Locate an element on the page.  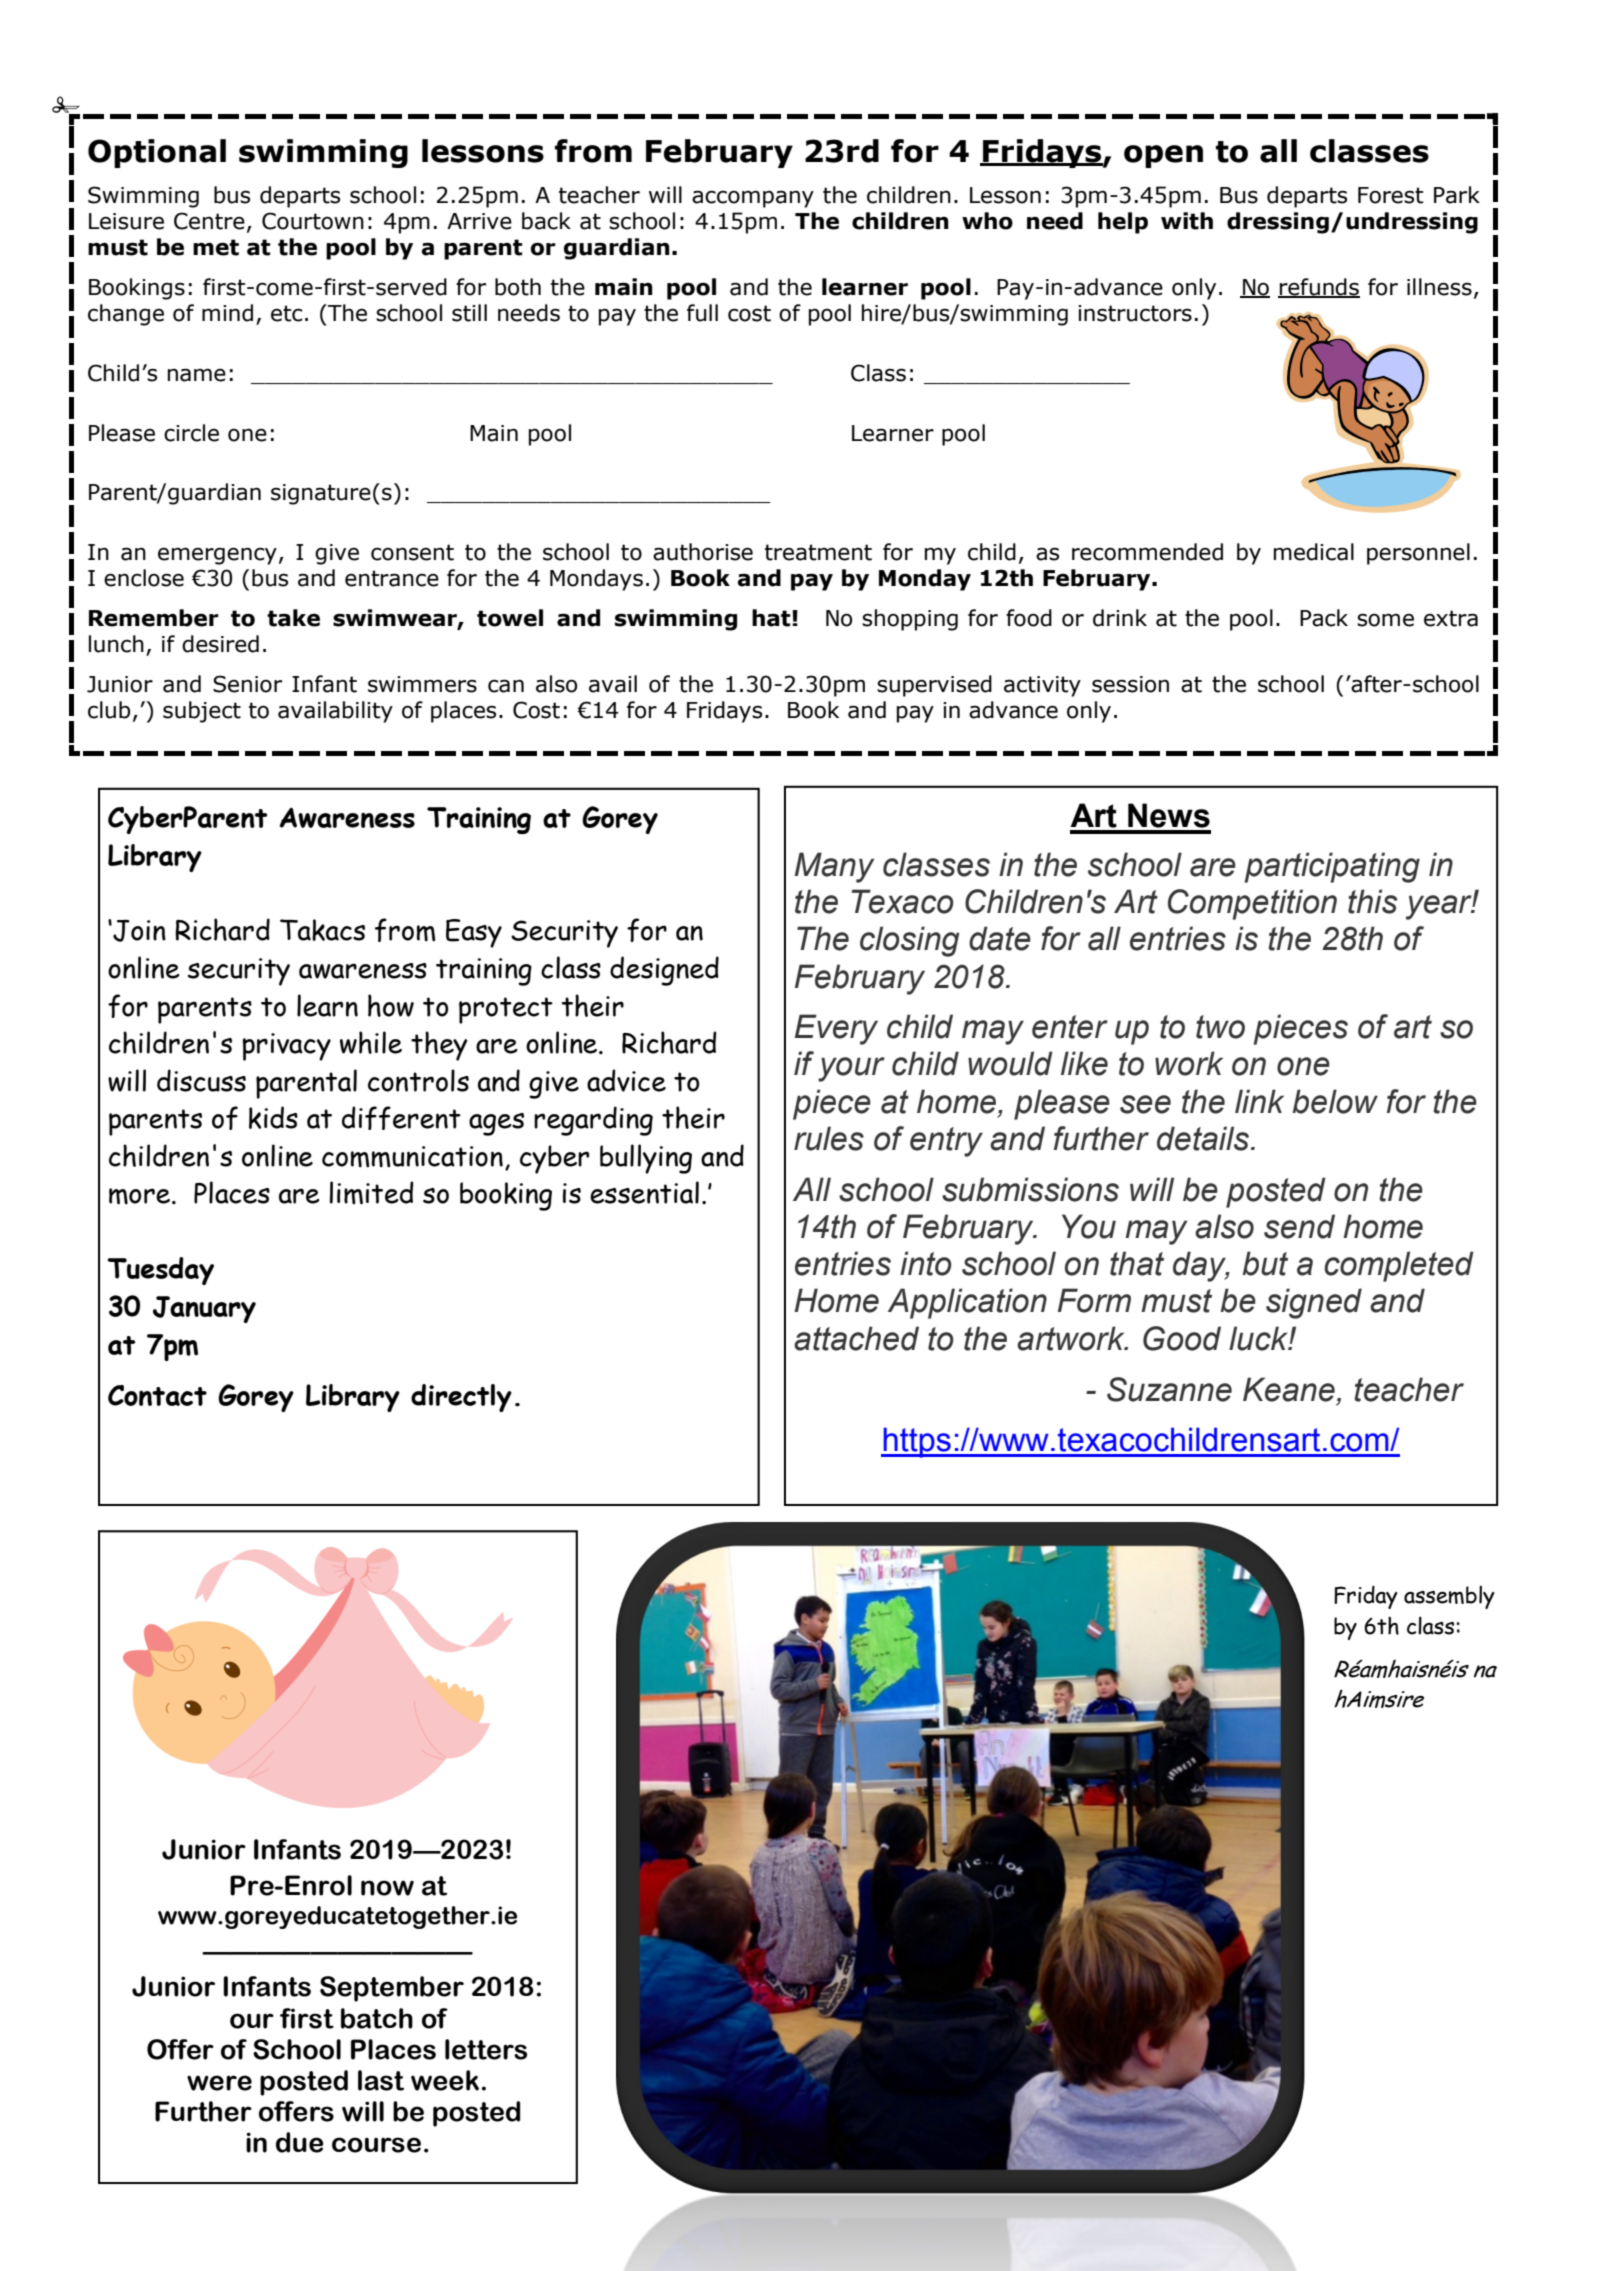
subject is located at coordinates (202, 712).
